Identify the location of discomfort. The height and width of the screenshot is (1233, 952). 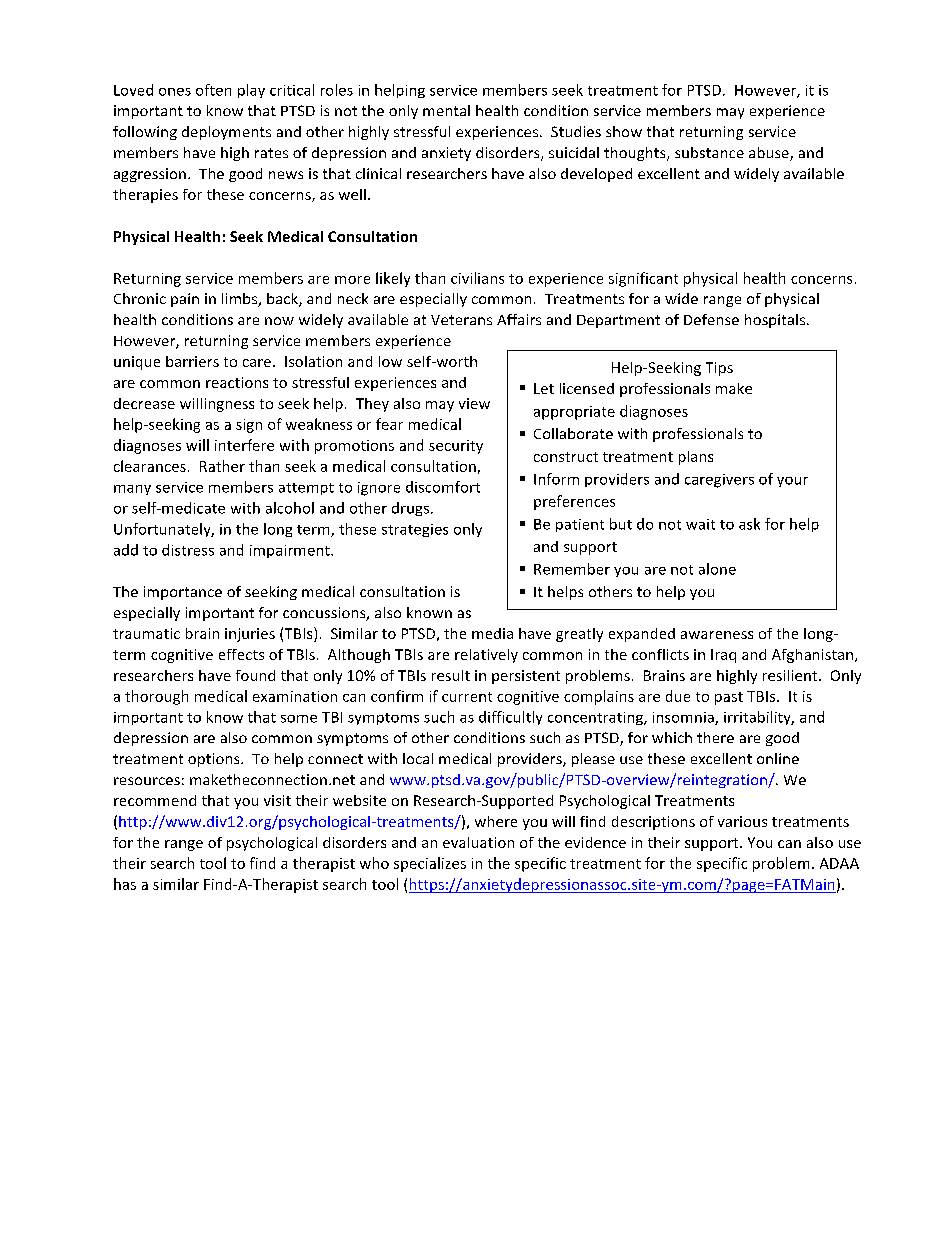
(443, 487).
